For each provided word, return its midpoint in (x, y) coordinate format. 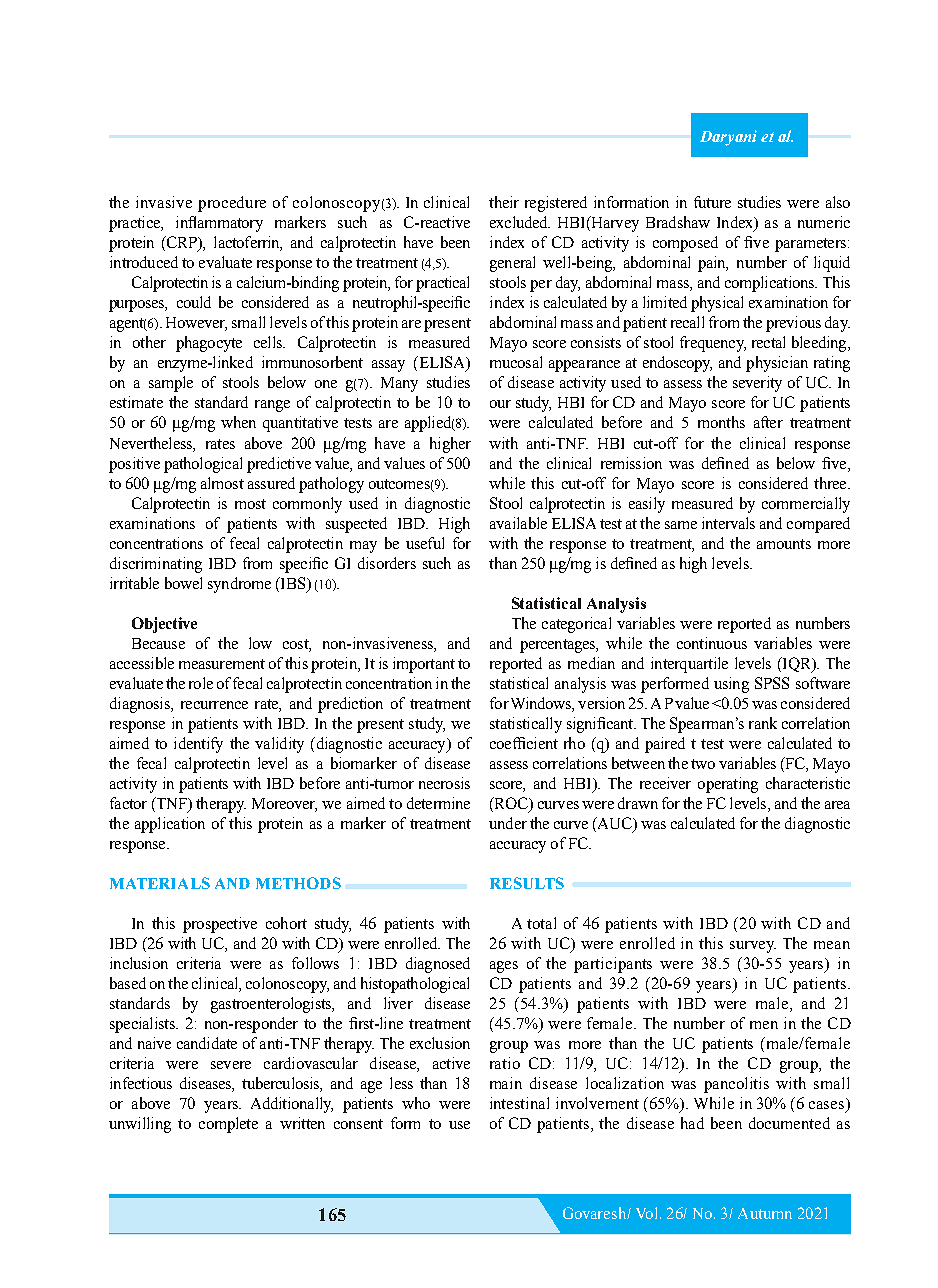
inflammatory (219, 224)
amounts (784, 544)
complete (228, 1125)
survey (753, 947)
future (712, 202)
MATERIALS (160, 883)
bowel (183, 583)
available (518, 523)
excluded (520, 222)
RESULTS (527, 883)
